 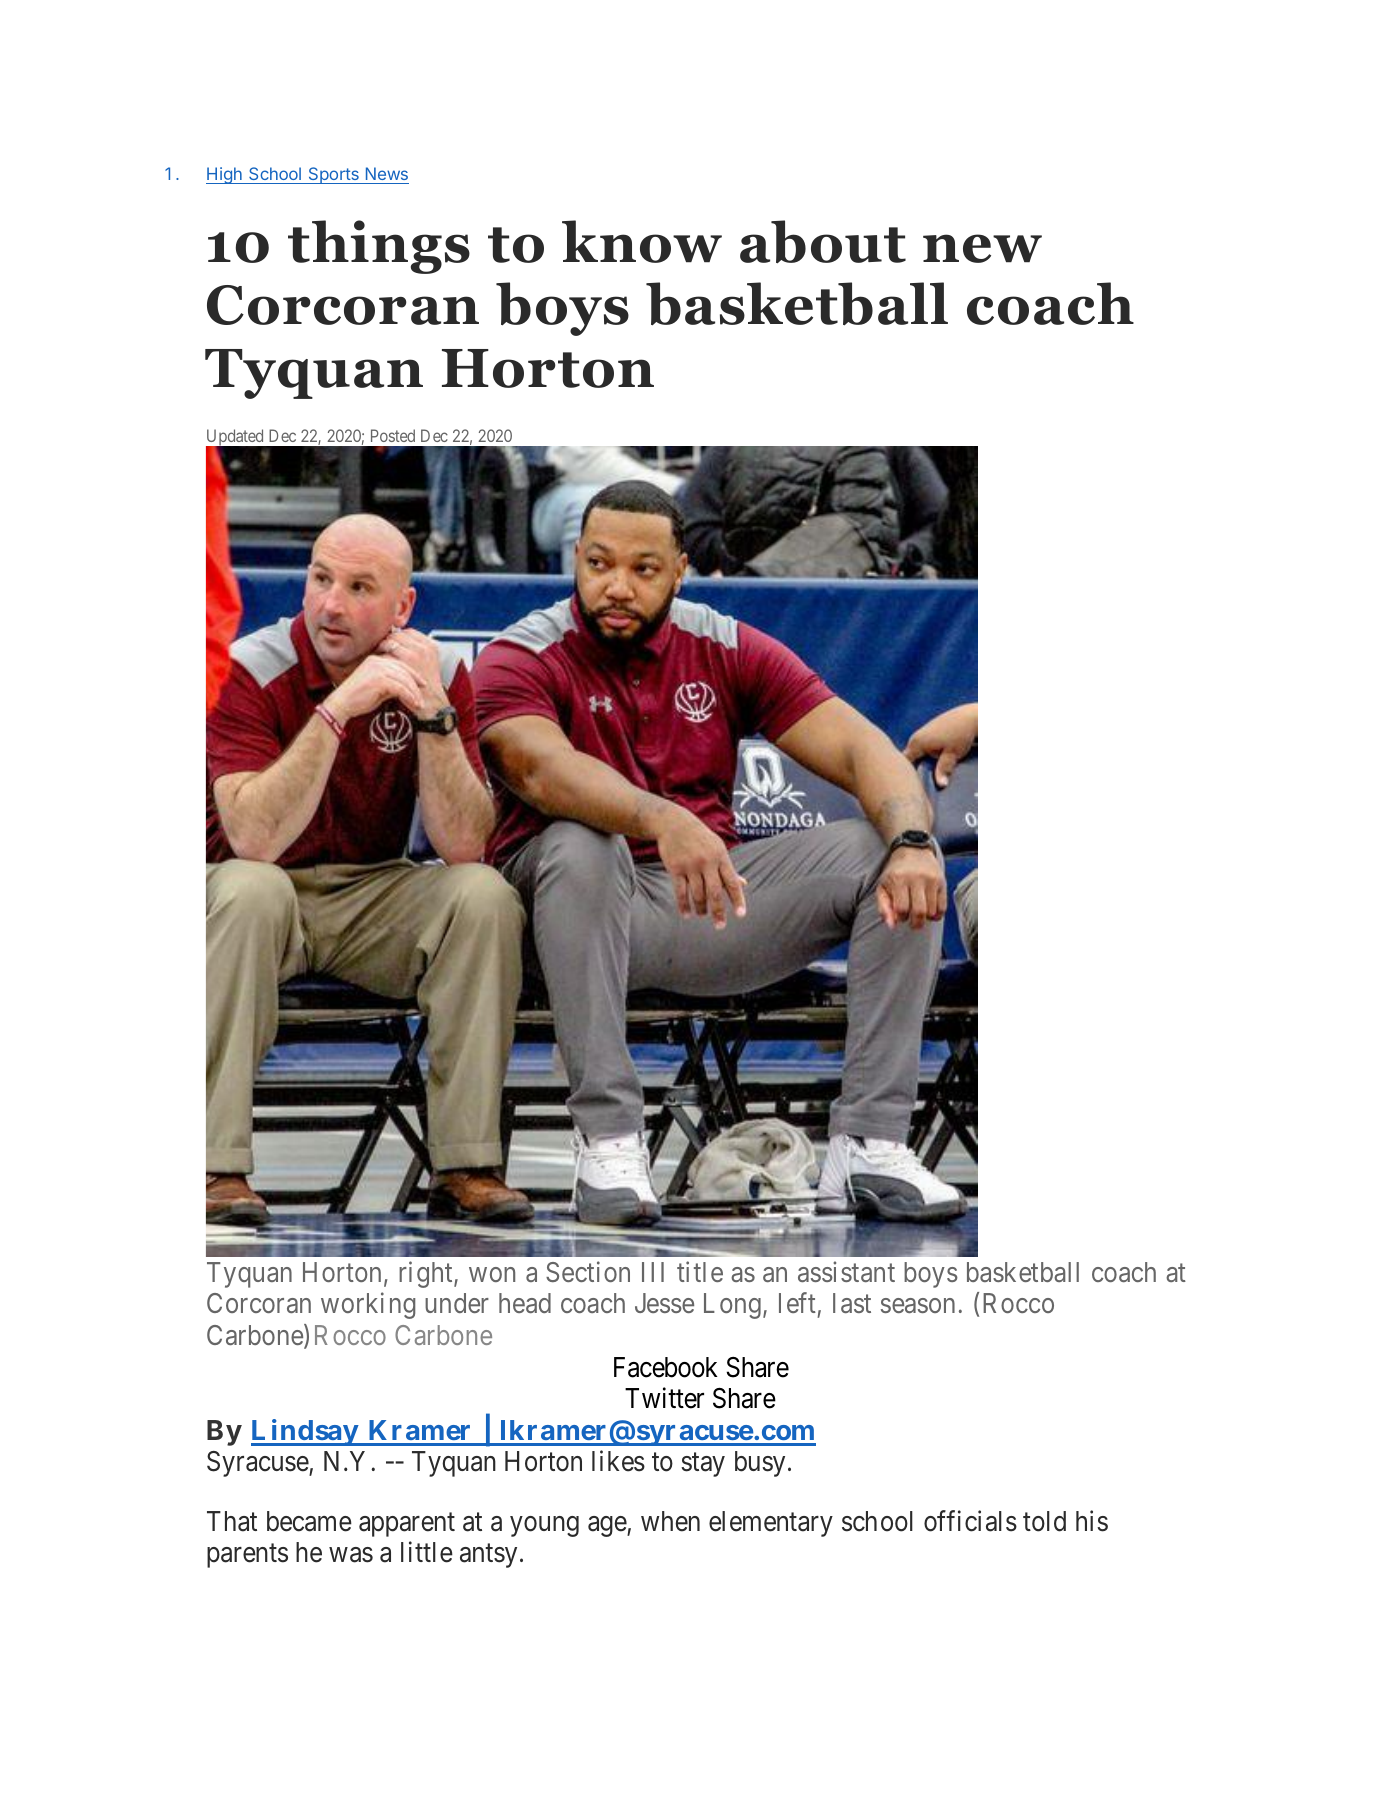 What do you see at coordinates (653, 1272) in the image?
I see `III` at bounding box center [653, 1272].
